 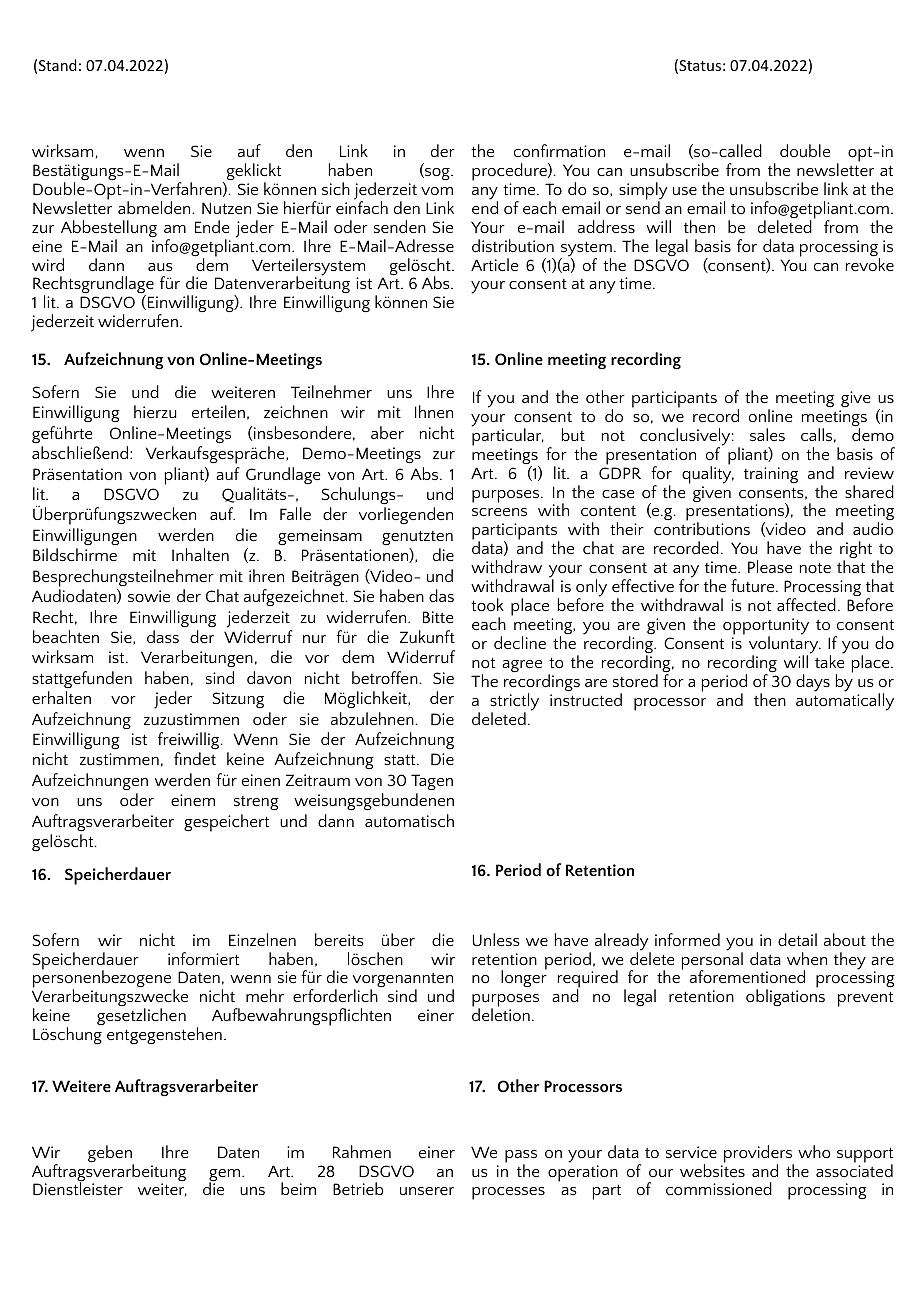 What do you see at coordinates (785, 645) in the page?
I see `voluntary` at bounding box center [785, 645].
